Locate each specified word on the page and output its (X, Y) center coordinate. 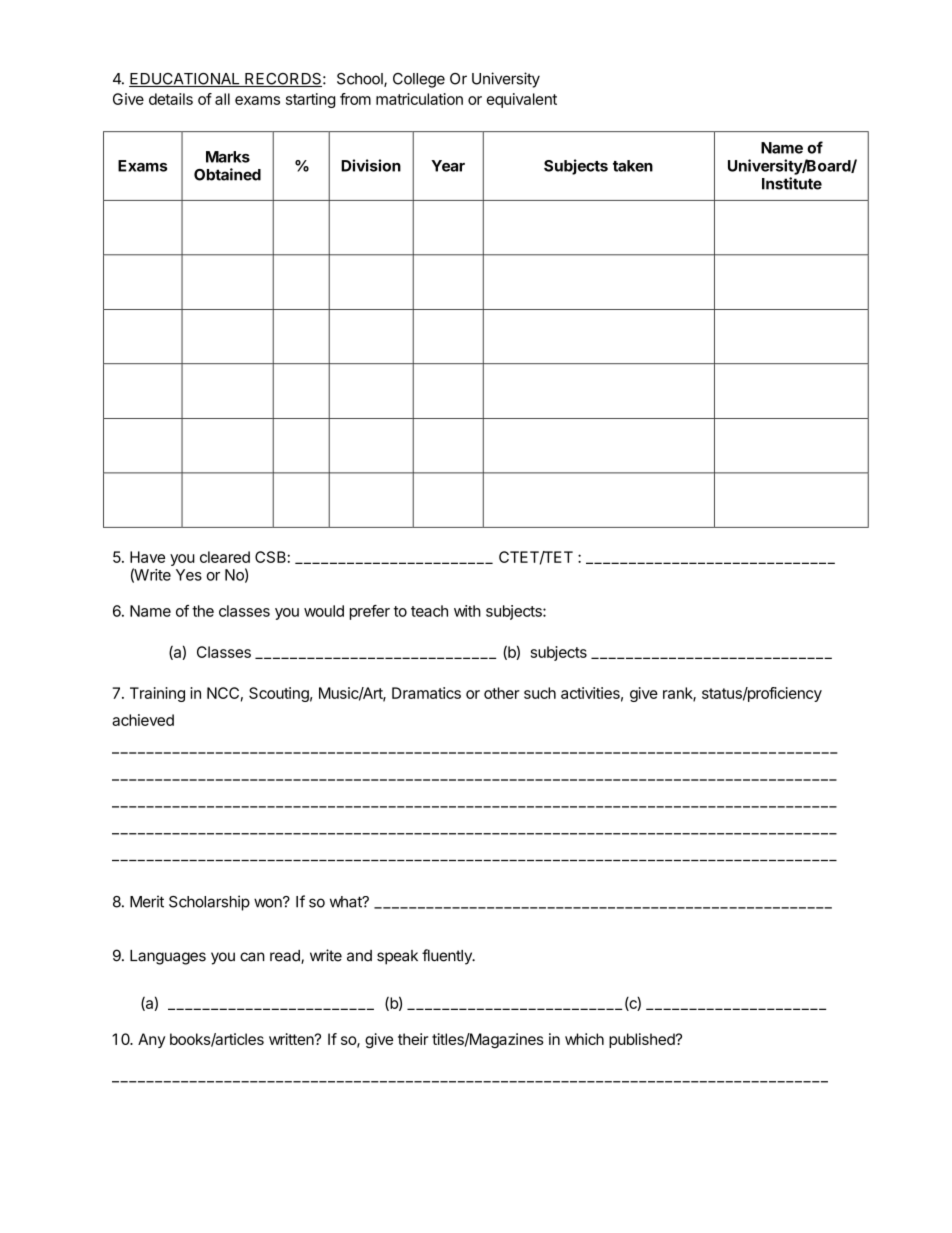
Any (151, 1040)
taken (633, 166)
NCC (223, 693)
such (540, 693)
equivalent (521, 100)
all (222, 99)
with (467, 611)
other (501, 693)
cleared (225, 557)
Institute (792, 183)
